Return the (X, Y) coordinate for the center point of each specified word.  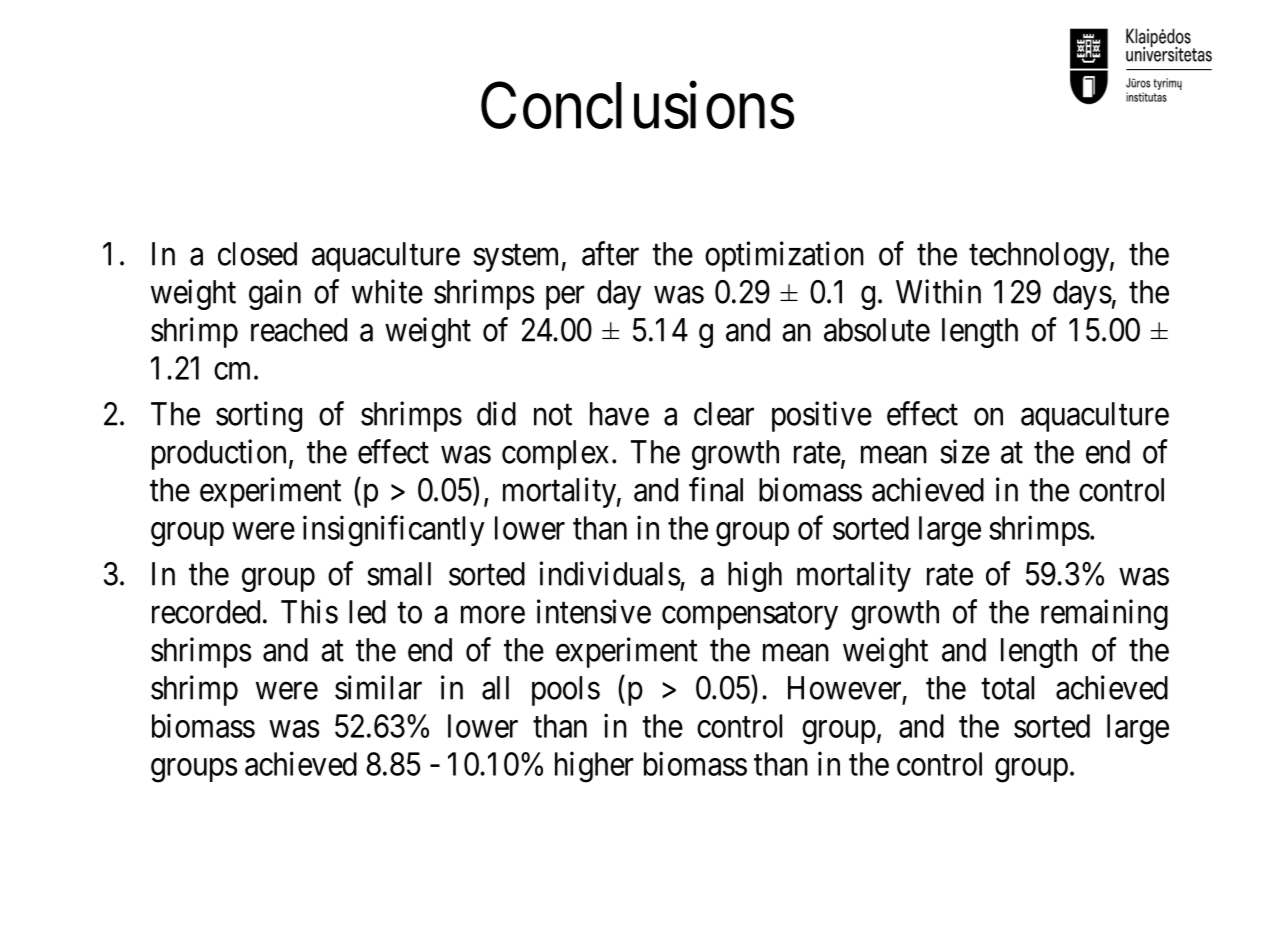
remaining (1104, 614)
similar (378, 687)
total (1007, 688)
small (399, 574)
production (219, 454)
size (965, 451)
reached (299, 330)
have (619, 414)
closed (257, 254)
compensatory (750, 616)
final (716, 489)
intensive (594, 611)
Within (938, 291)
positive (822, 416)
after (610, 253)
